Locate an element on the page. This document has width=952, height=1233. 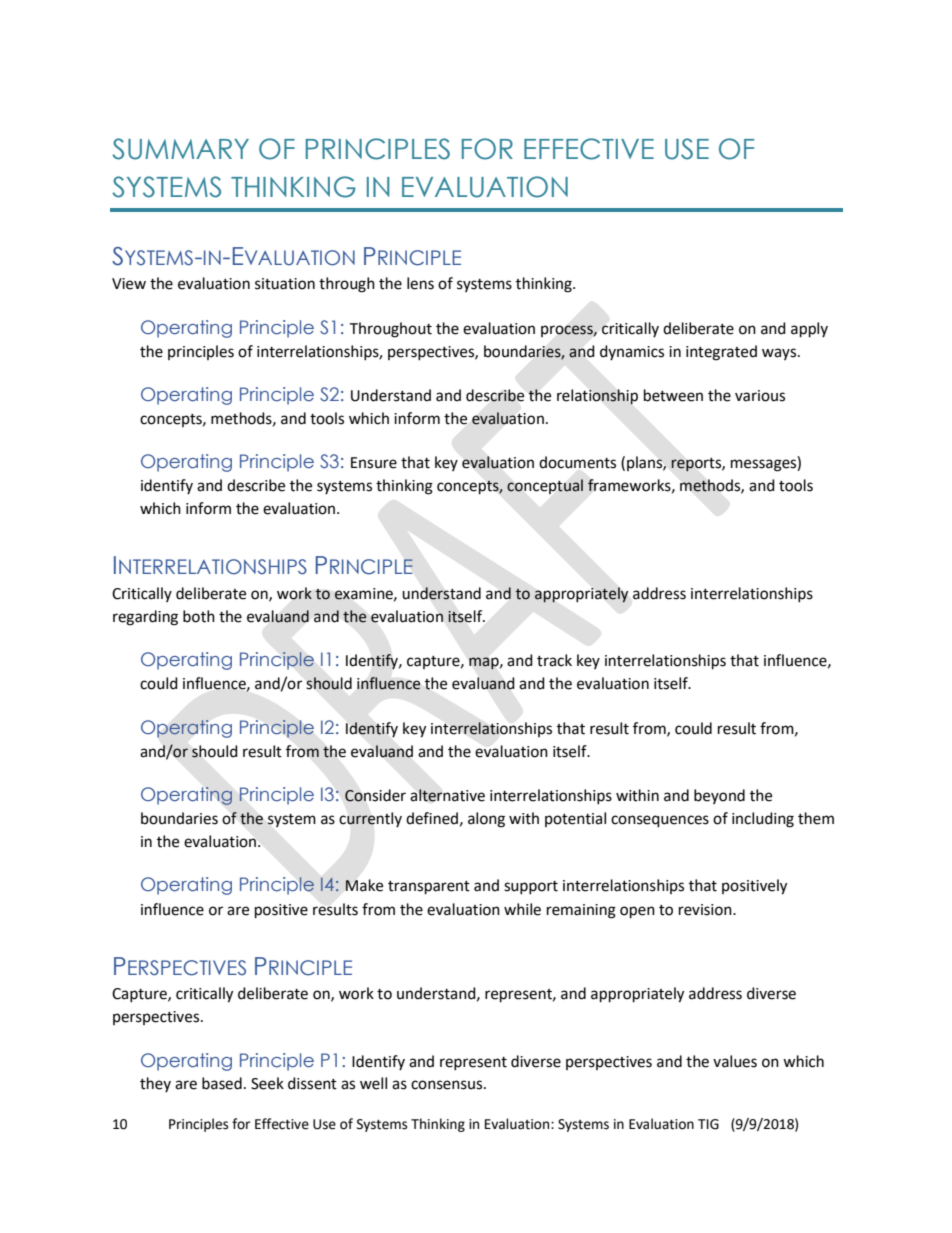
lens is located at coordinates (420, 283).
